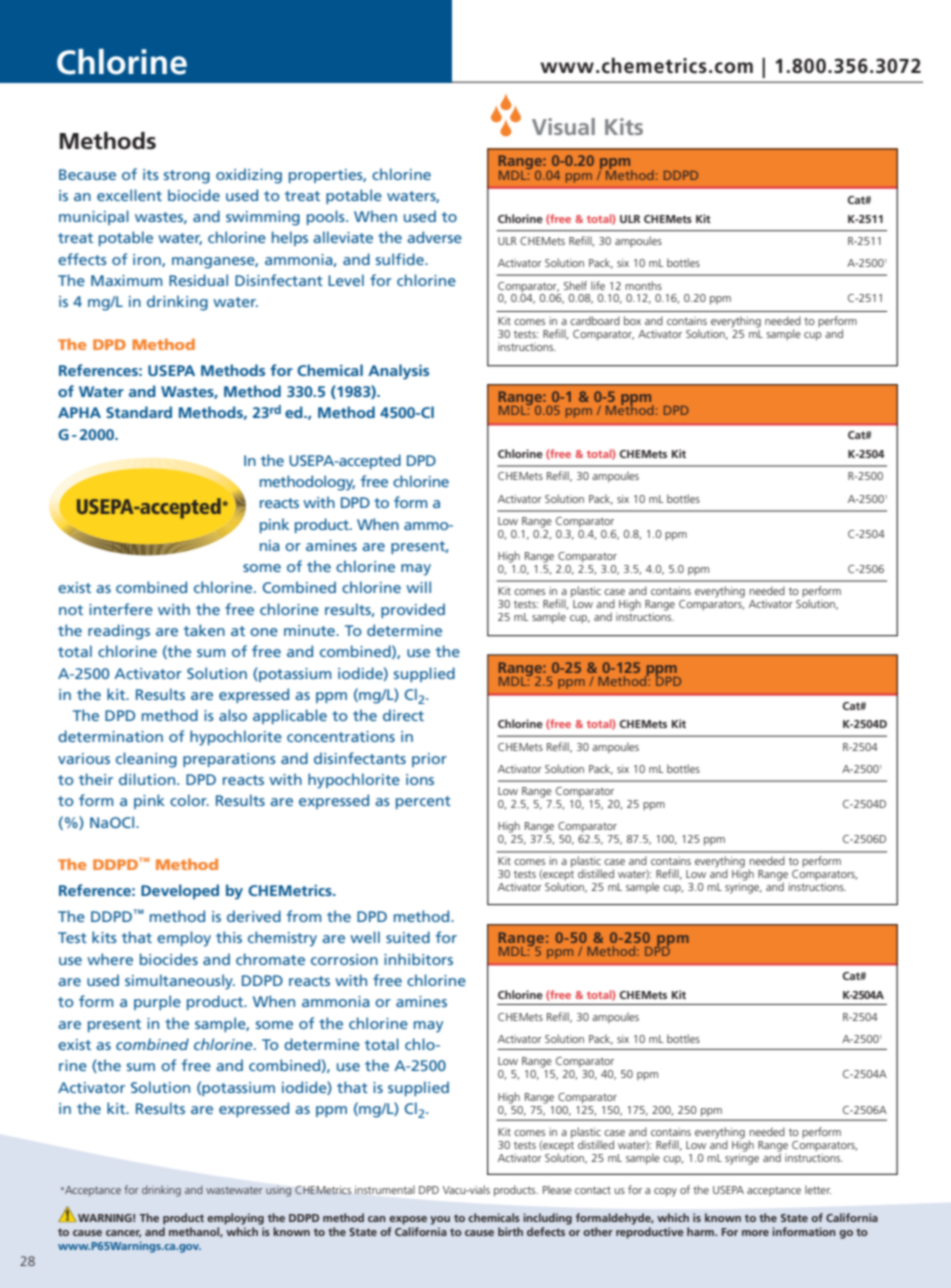 This screenshot has height=1288, width=951. I want to click on where, so click(110, 959).
